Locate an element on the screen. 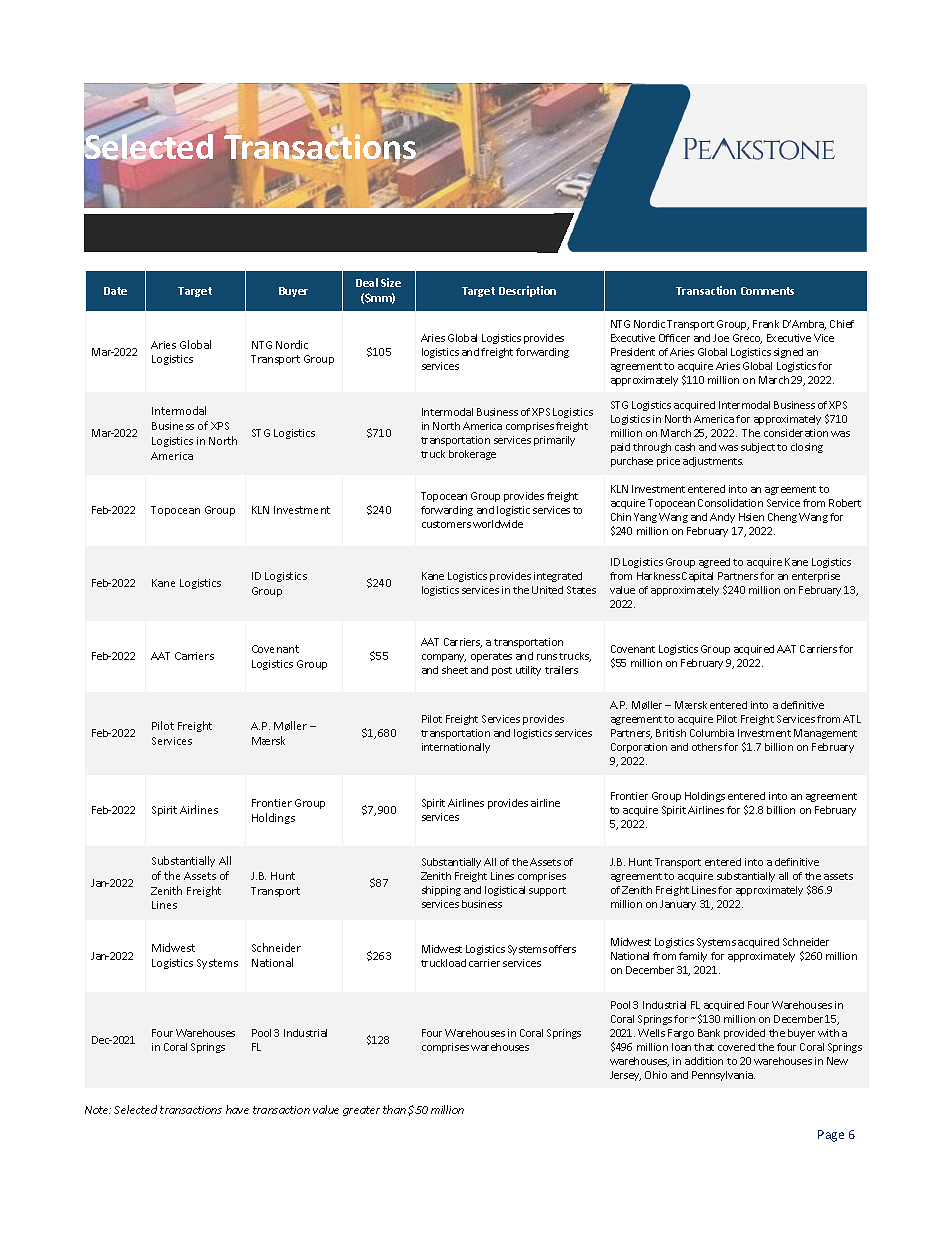 Image resolution: width=952 pixels, height=1233 pixels. company is located at coordinates (444, 658).
